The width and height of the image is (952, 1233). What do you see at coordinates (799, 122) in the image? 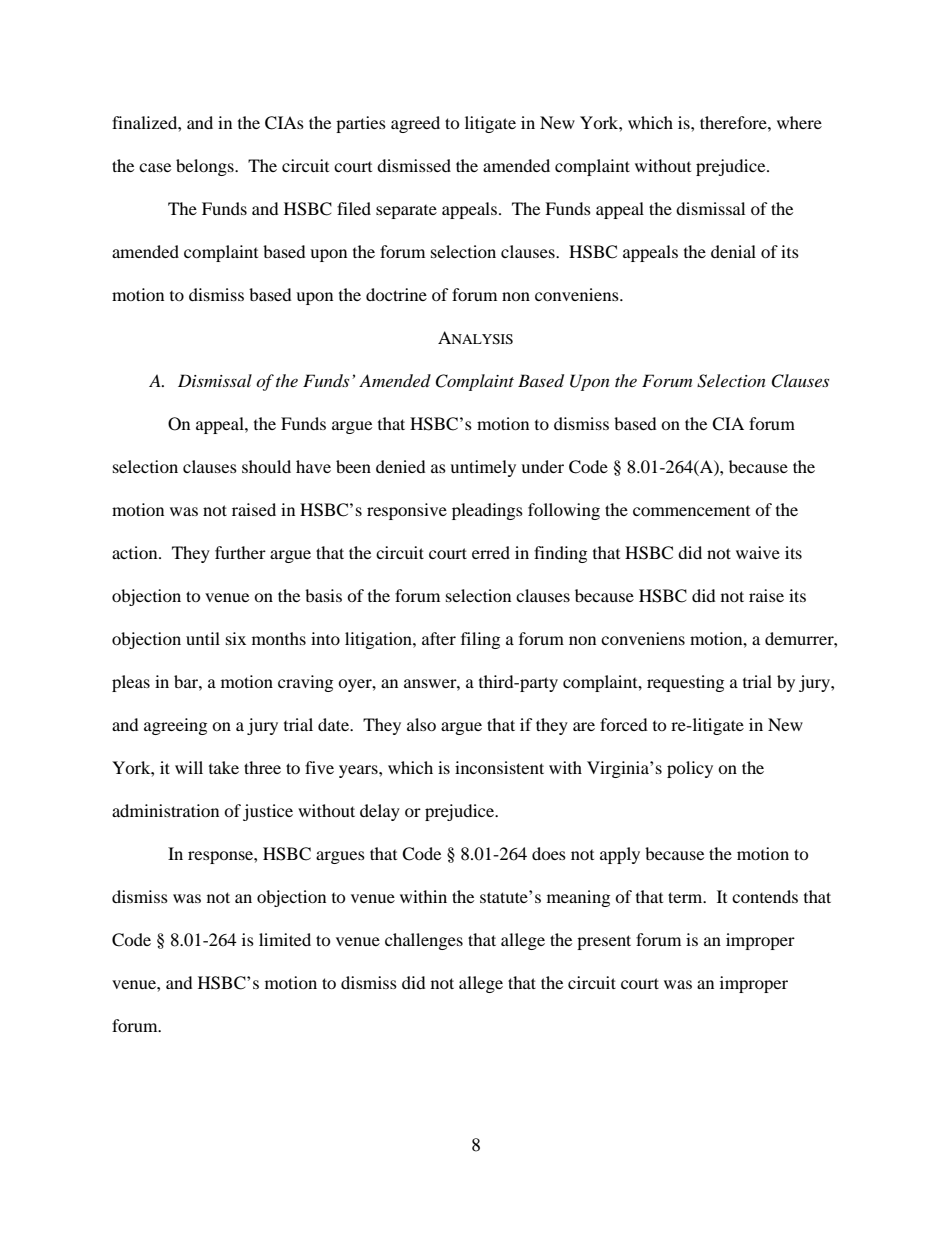
I see `where` at bounding box center [799, 122].
